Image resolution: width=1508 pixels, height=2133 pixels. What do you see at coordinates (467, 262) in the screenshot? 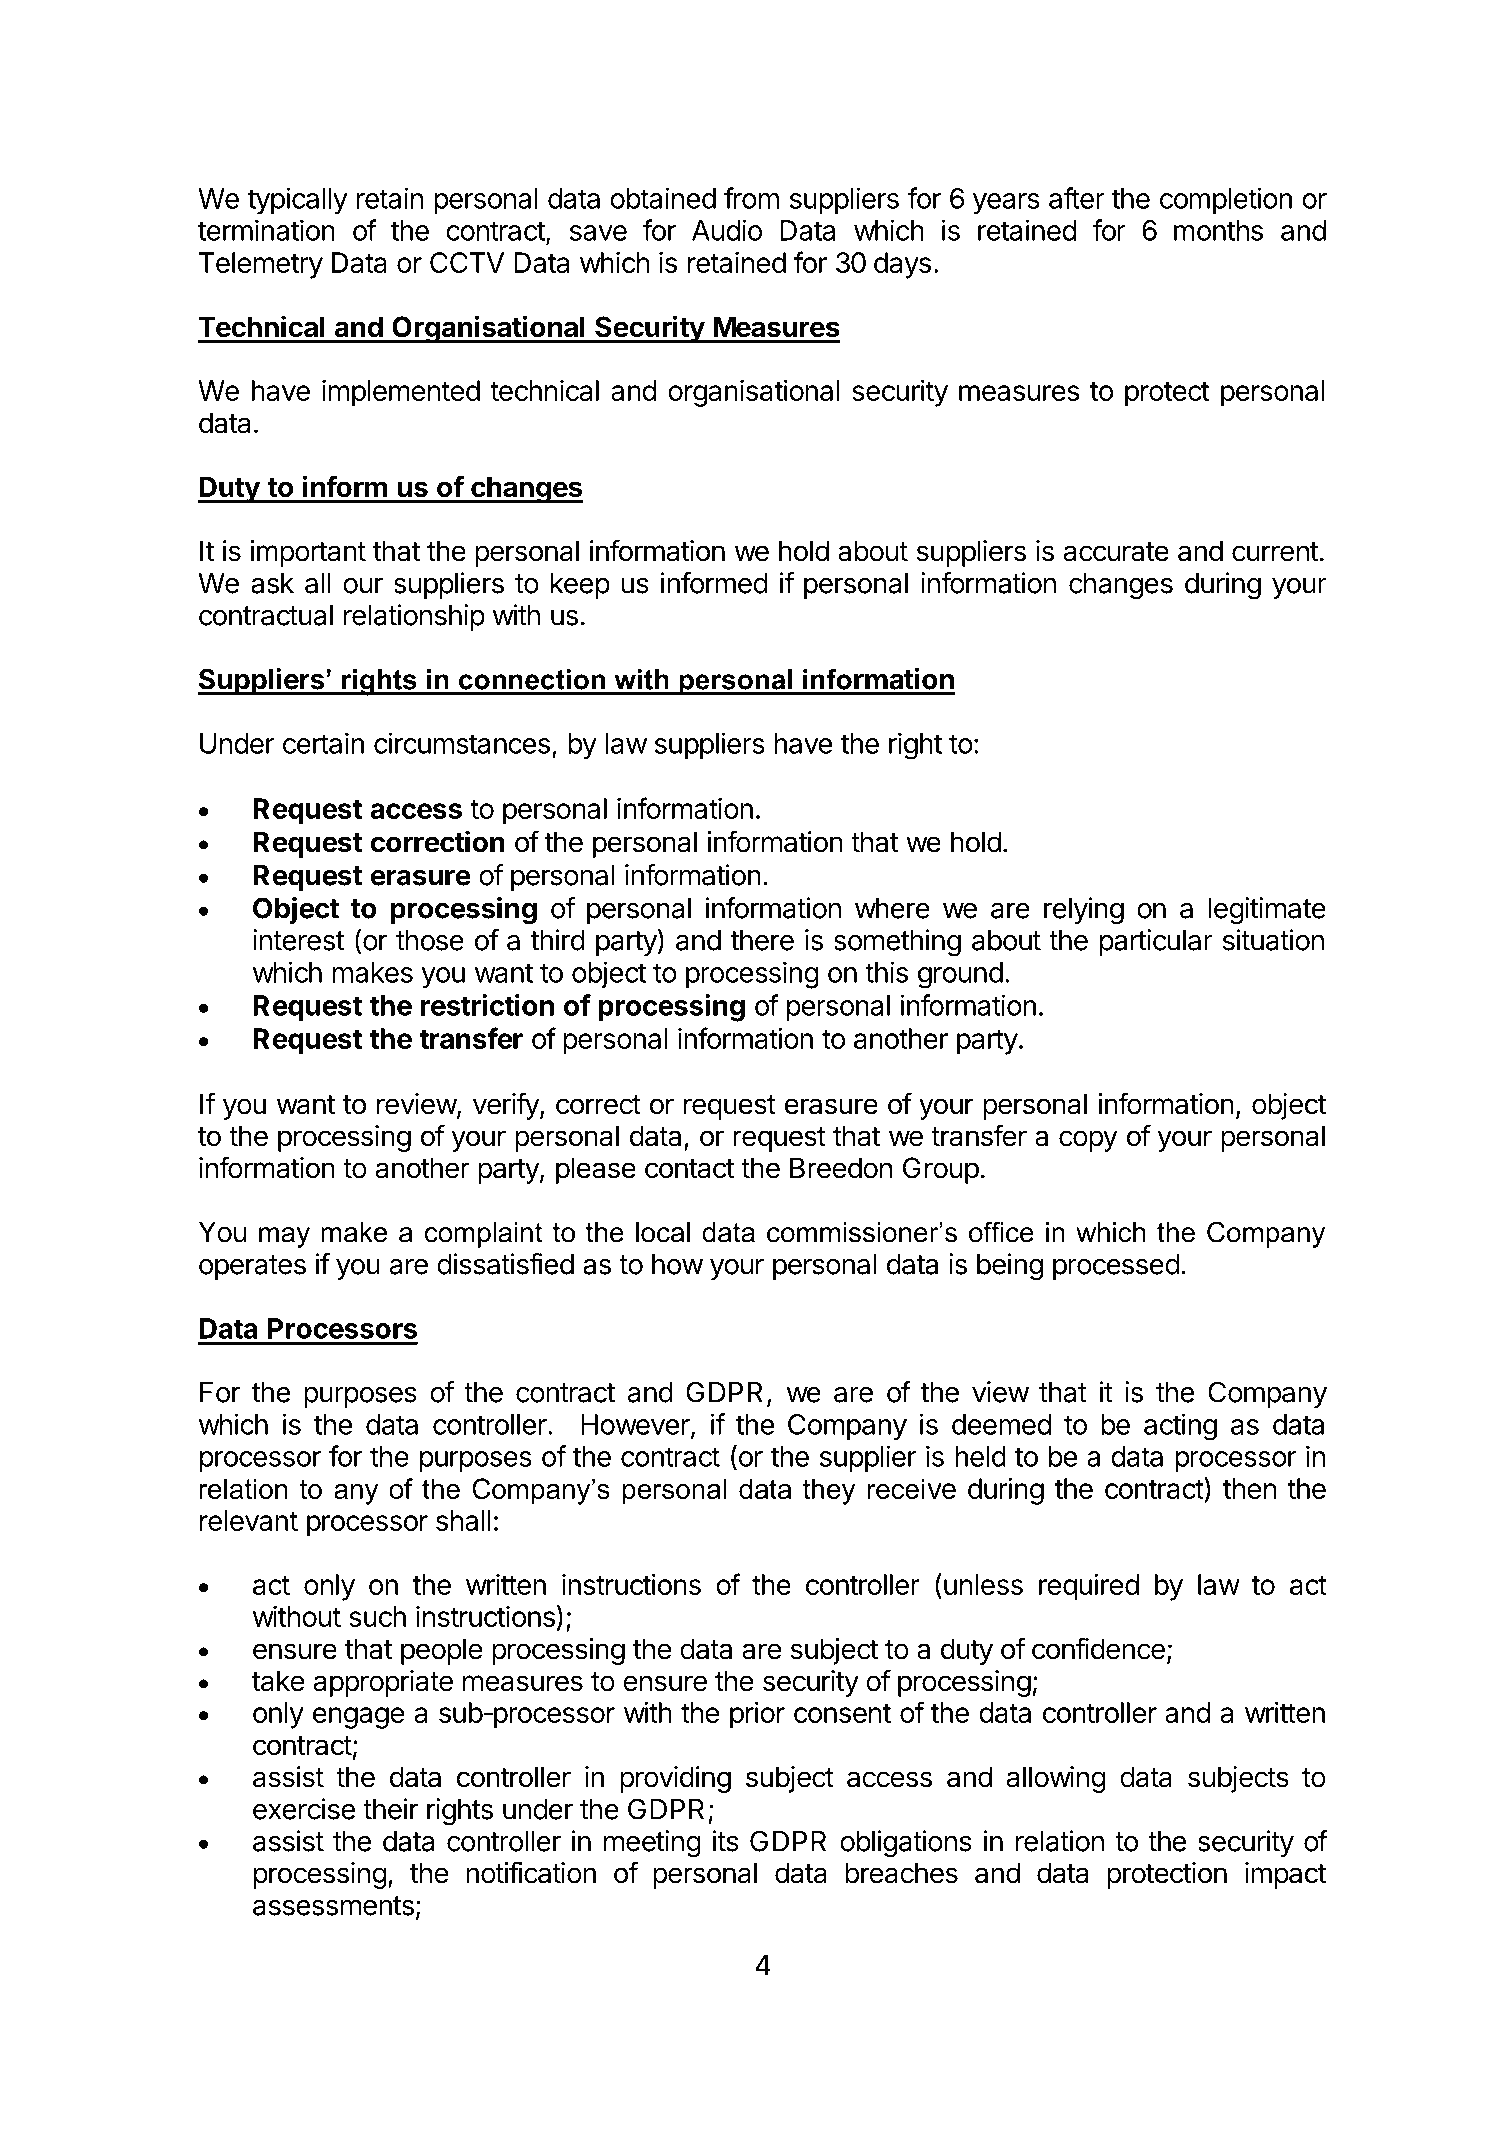
I see `CCTV` at bounding box center [467, 262].
